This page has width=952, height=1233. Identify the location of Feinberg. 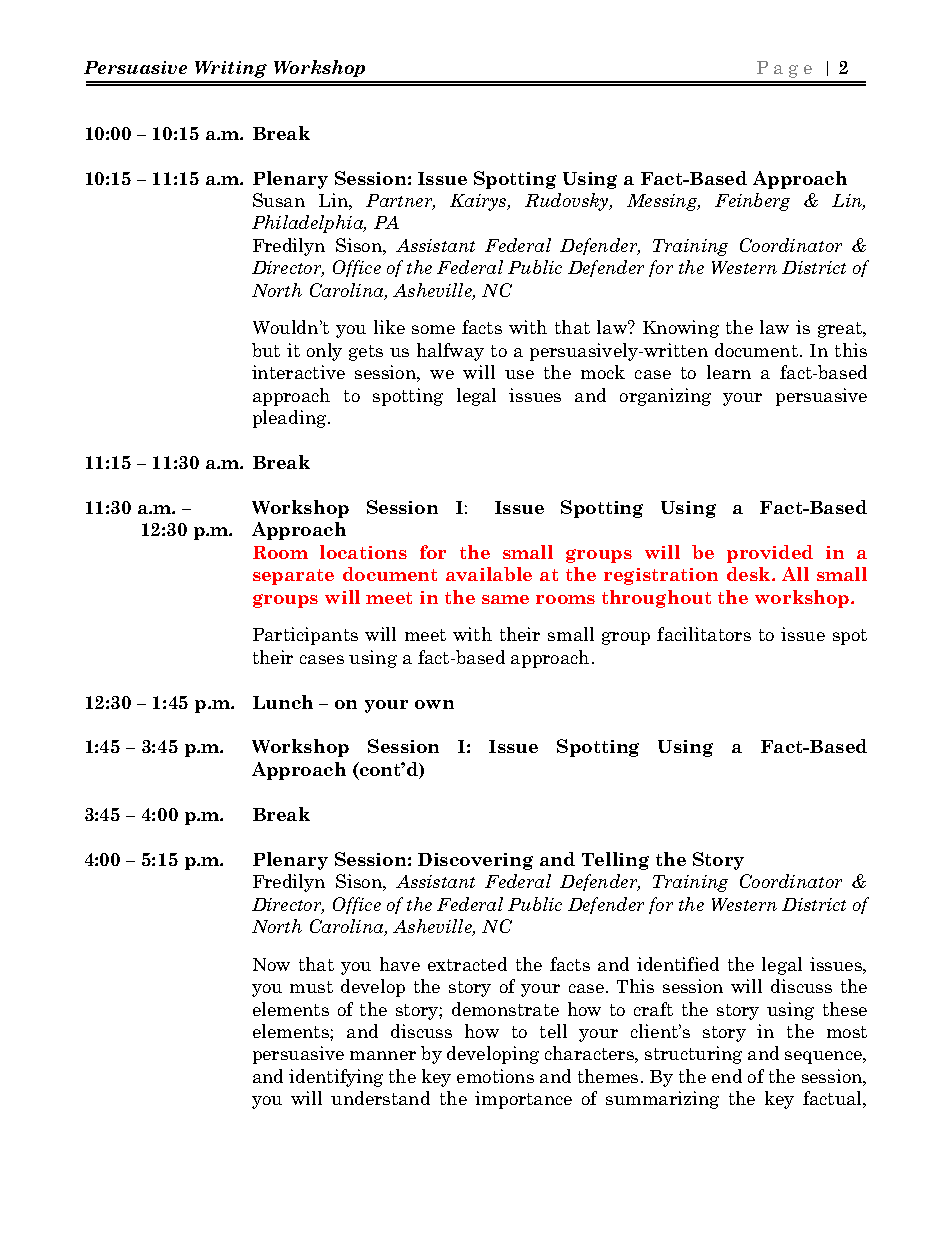
(752, 202).
